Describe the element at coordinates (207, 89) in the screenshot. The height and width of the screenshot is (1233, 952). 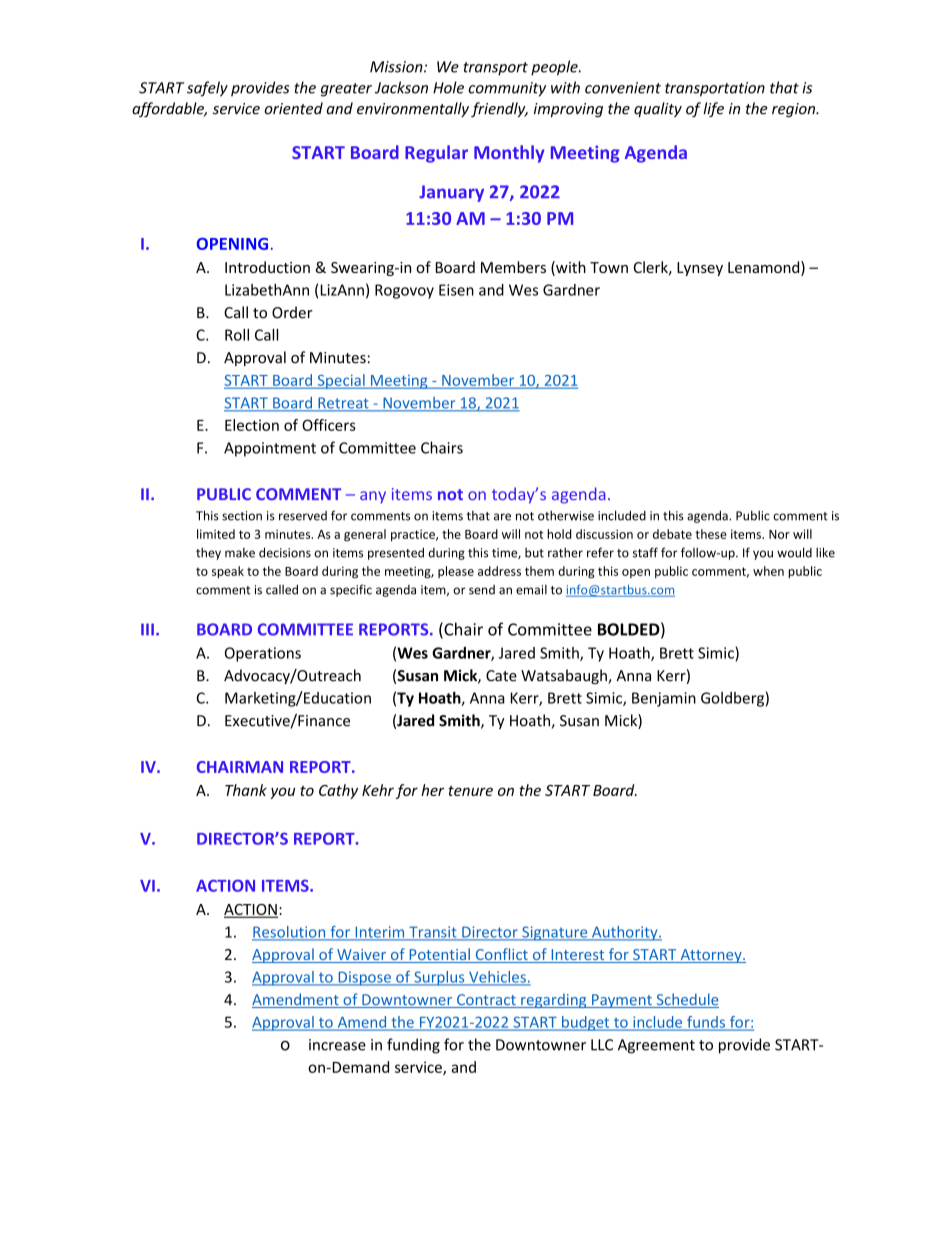
I see `safely` at that location.
